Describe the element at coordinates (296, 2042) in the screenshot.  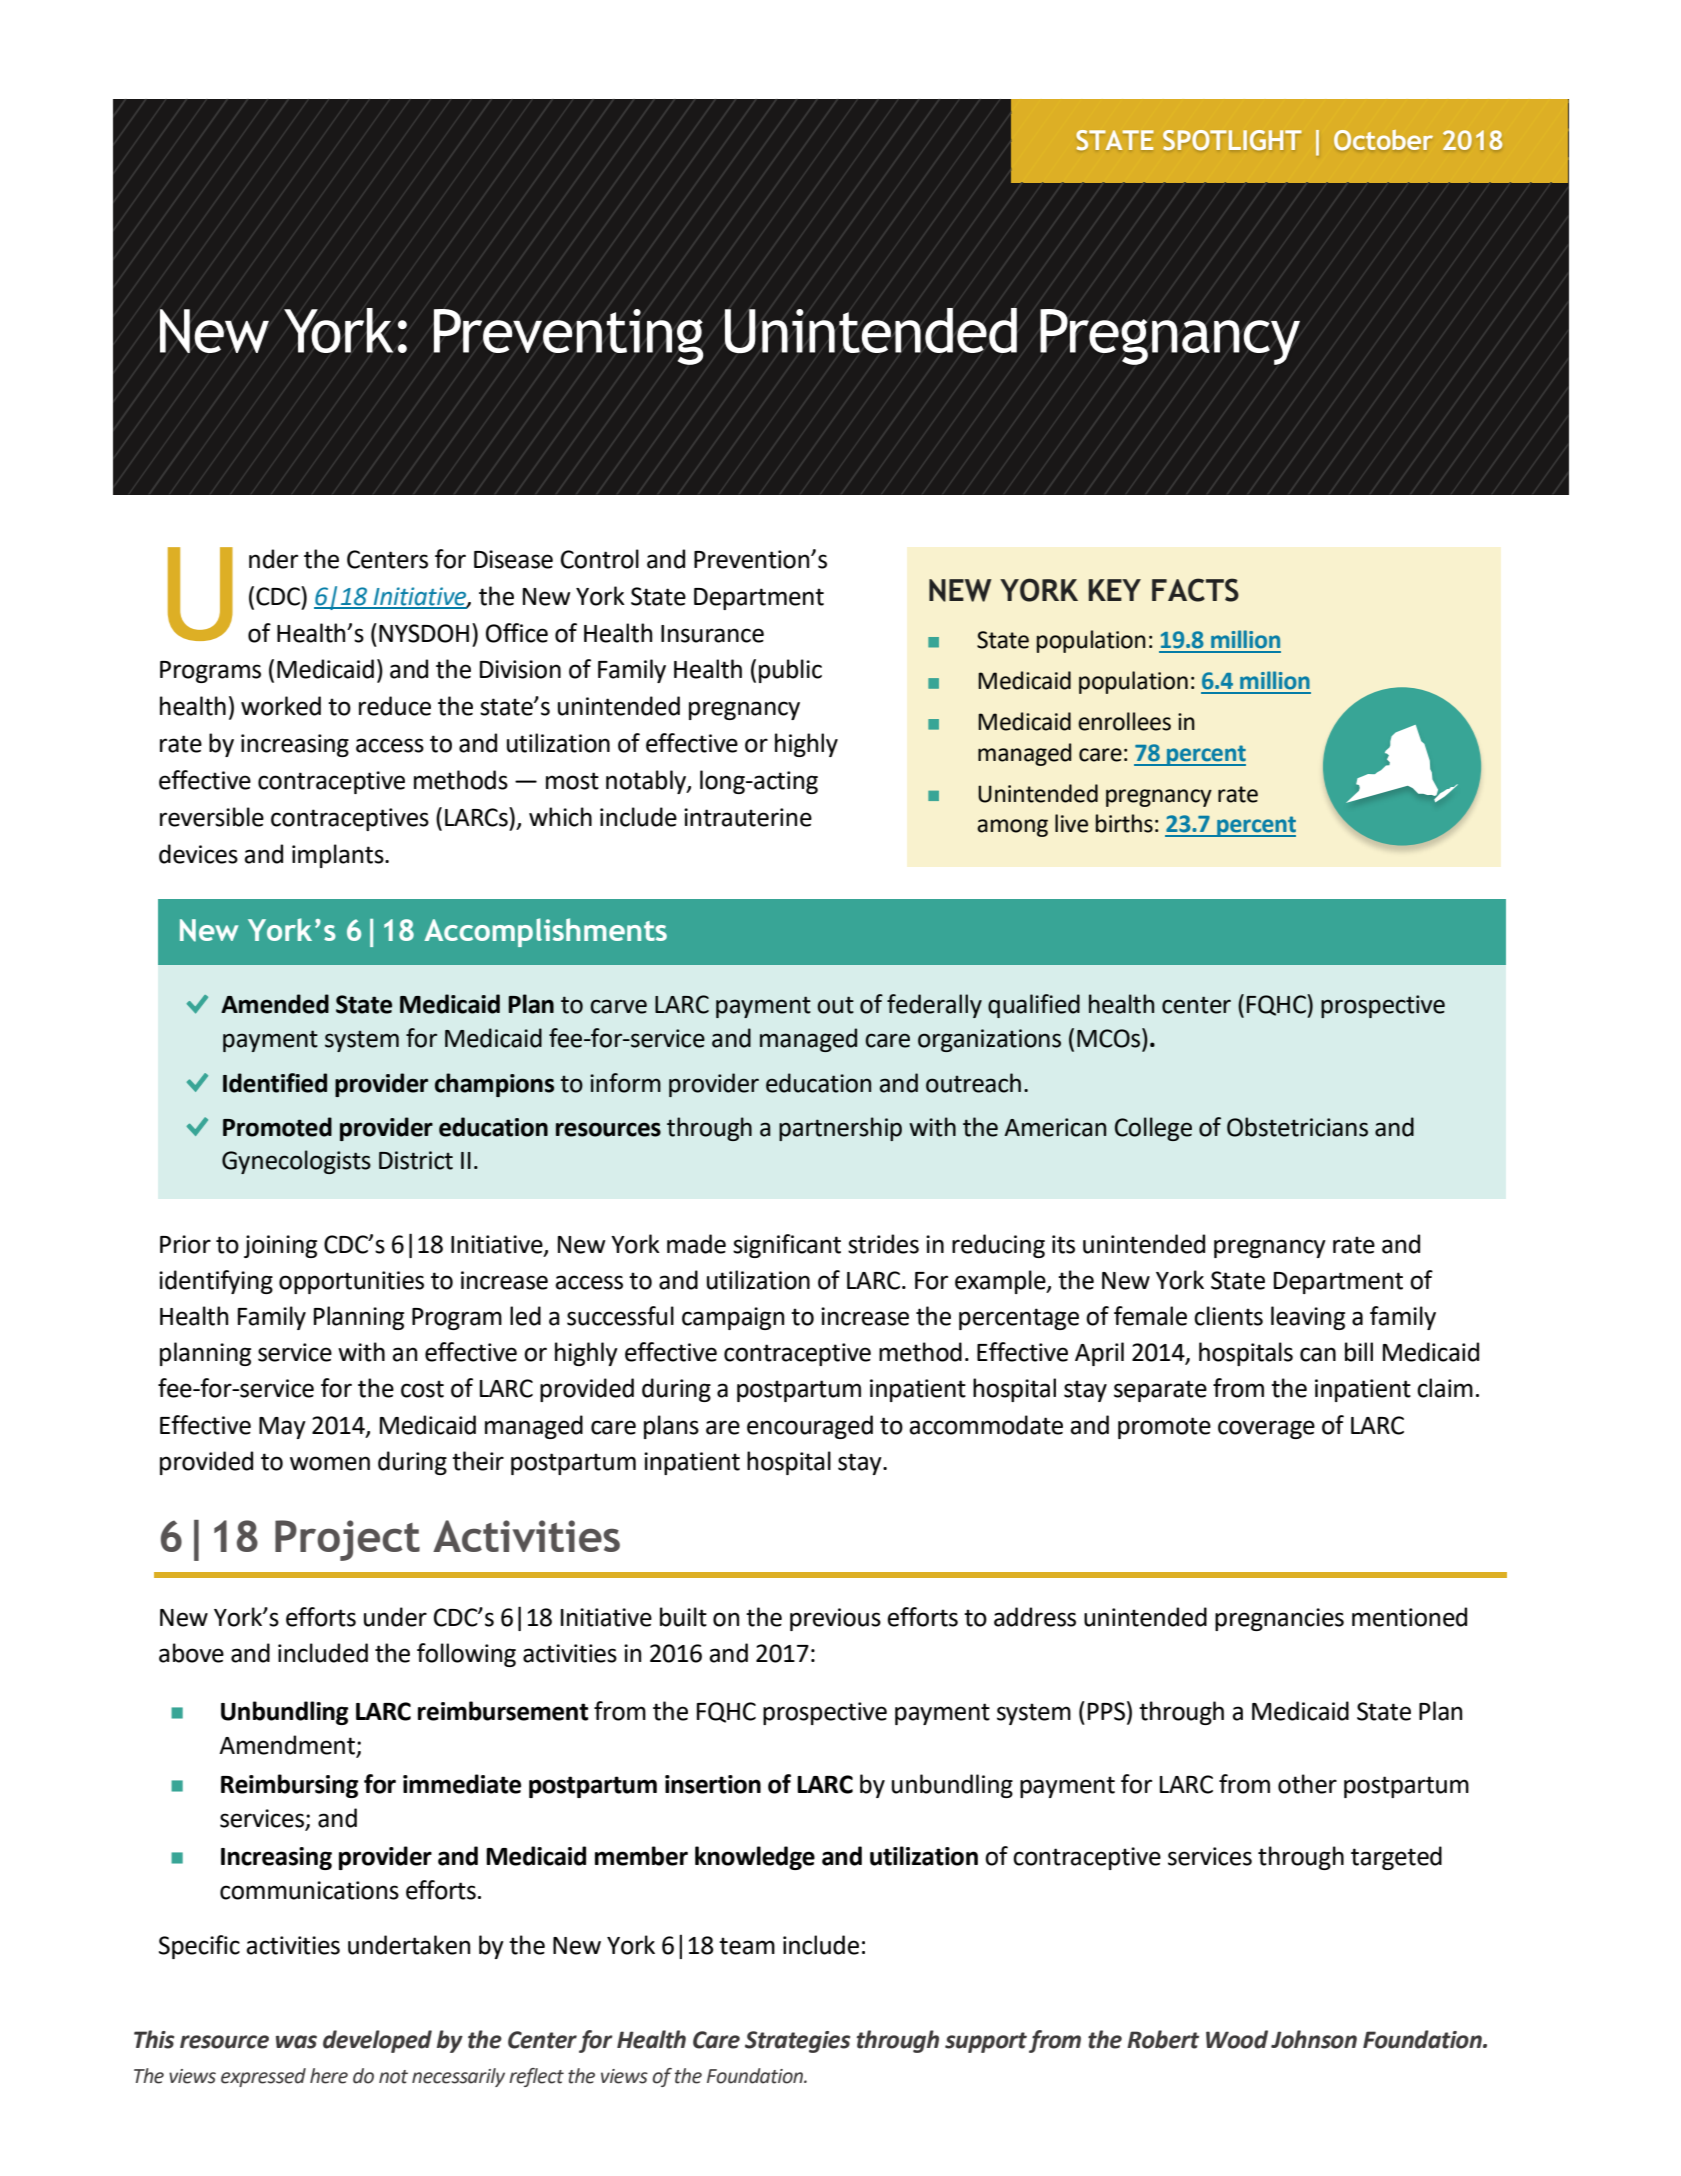
I see `was` at that location.
